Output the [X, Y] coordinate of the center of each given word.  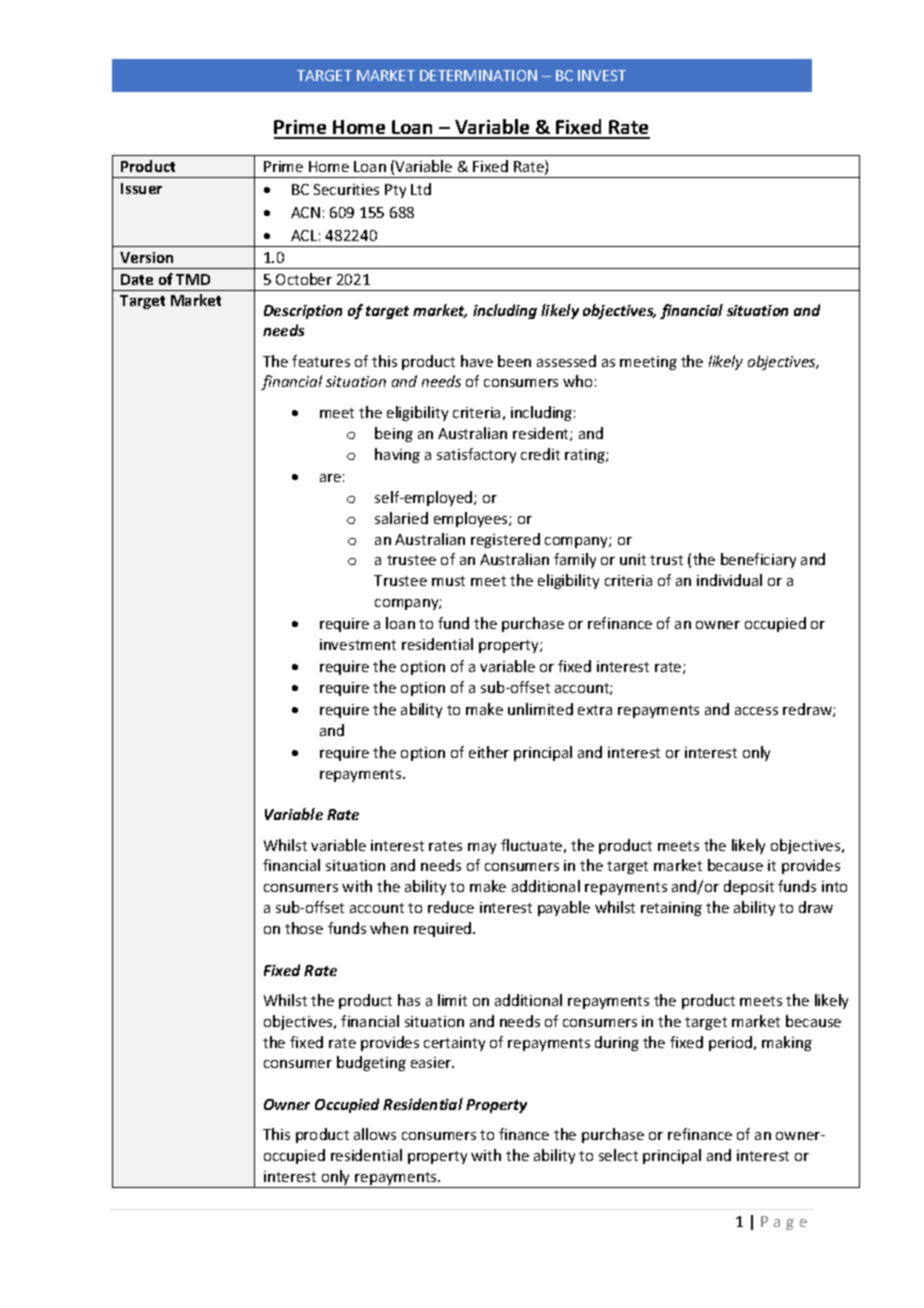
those [304, 928]
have [477, 361]
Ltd [421, 189]
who [577, 381]
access [756, 711]
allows [375, 1134]
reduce [451, 907]
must [448, 581]
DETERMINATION [478, 75]
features [321, 361]
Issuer [141, 188]
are [330, 478]
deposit [749, 887]
